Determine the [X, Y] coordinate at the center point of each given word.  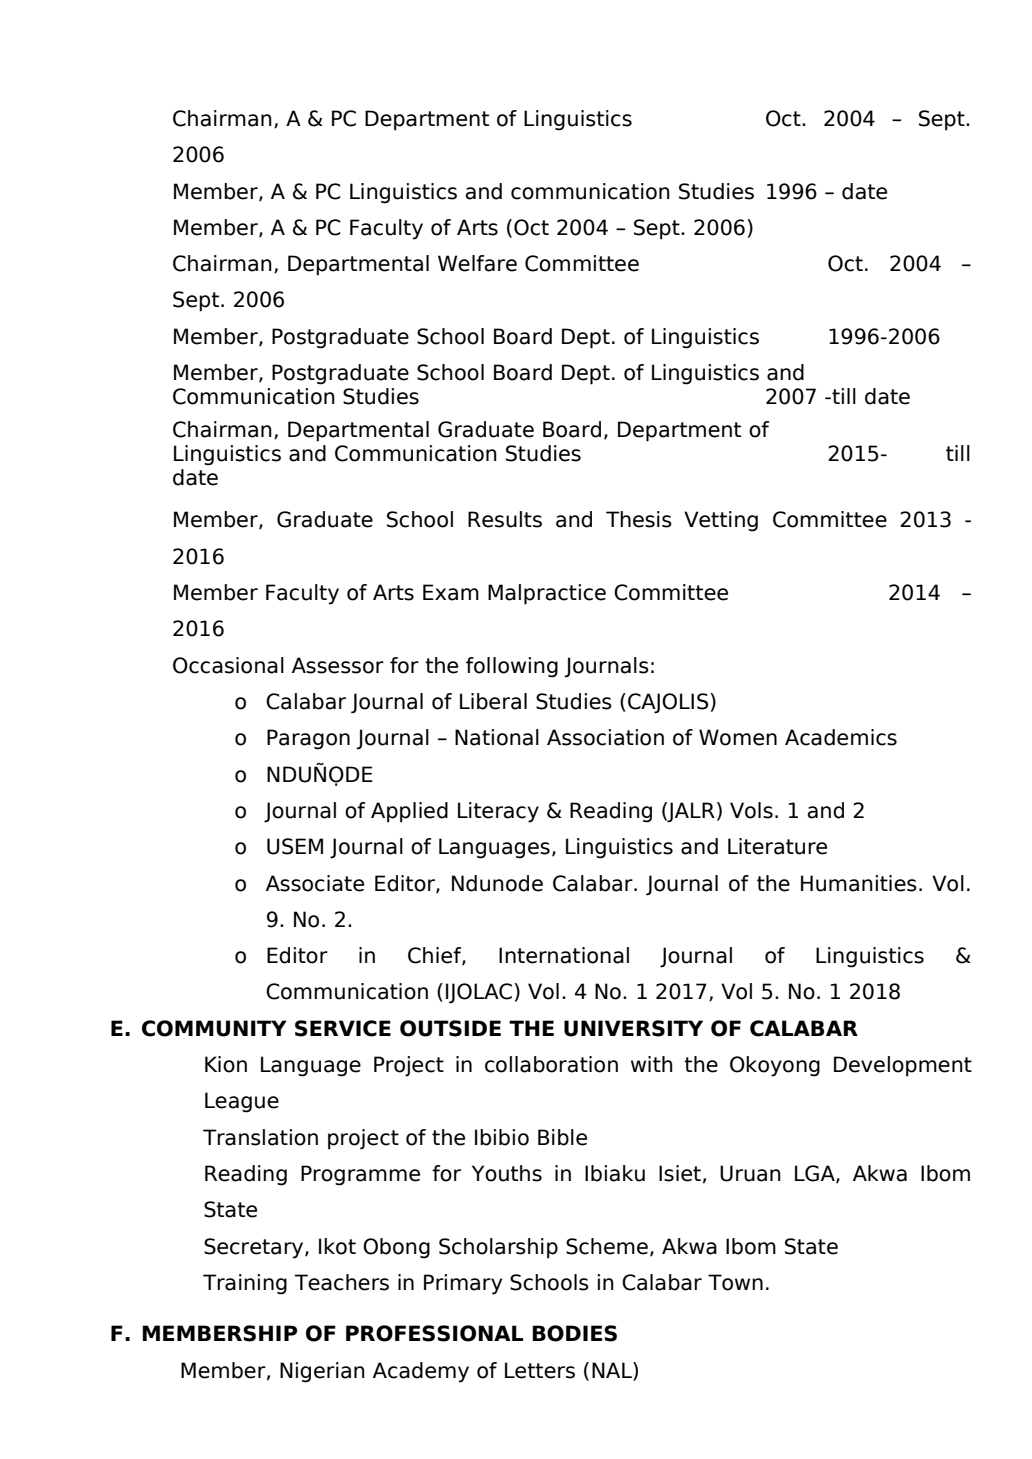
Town [735, 1282]
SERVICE [343, 1028]
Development [903, 1066]
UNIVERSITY [633, 1028]
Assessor [338, 665]
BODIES [574, 1333]
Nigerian [322, 1372]
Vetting [721, 521]
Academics [841, 737]
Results [505, 519]
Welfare [477, 263]
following [512, 667]
